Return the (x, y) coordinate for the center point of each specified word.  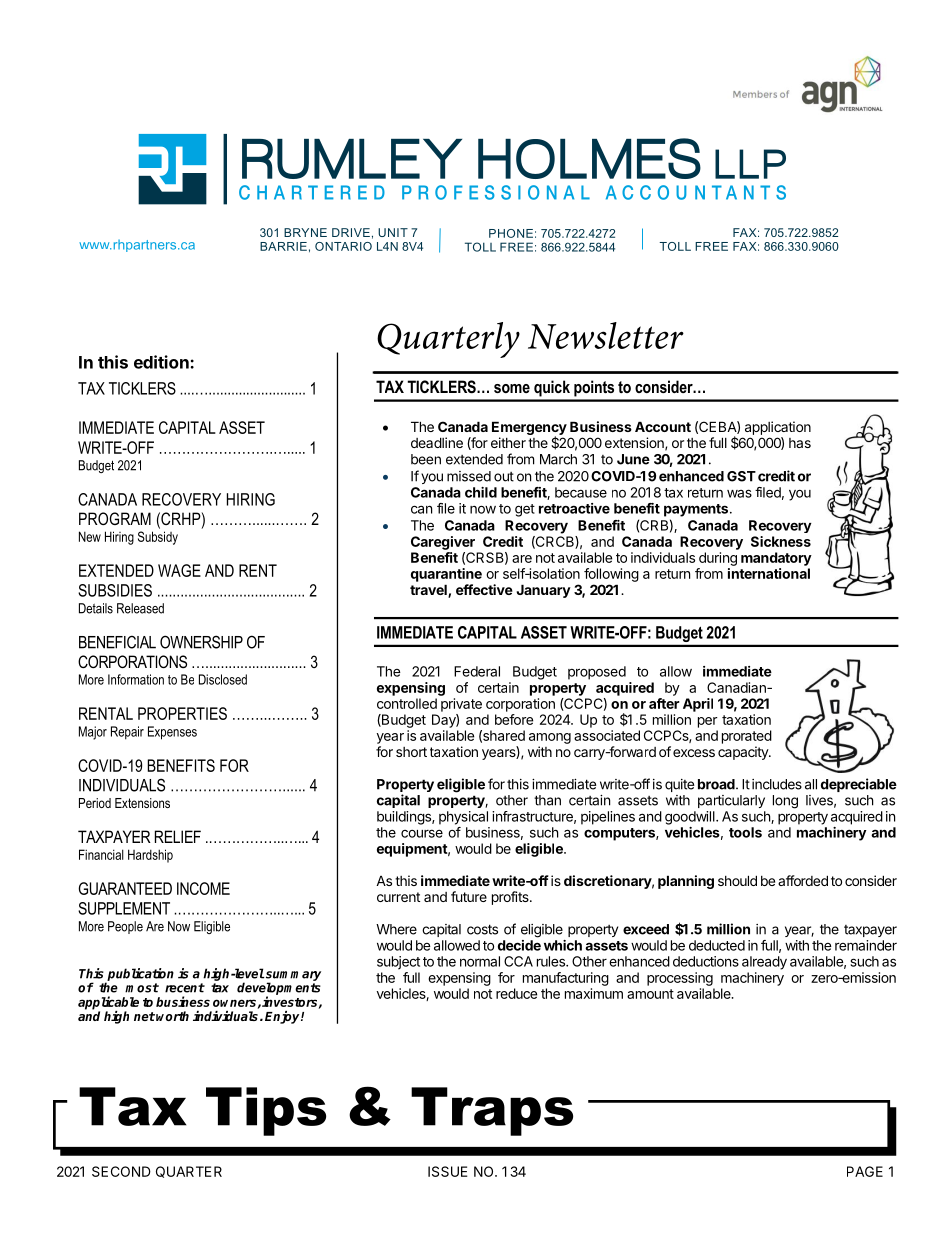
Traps (492, 1111)
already (764, 963)
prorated (747, 737)
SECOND (121, 1171)
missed (469, 476)
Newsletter (606, 335)
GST (741, 476)
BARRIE (283, 246)
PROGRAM (115, 518)
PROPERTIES (182, 713)
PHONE (511, 233)
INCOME (203, 888)
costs (482, 929)
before (514, 719)
